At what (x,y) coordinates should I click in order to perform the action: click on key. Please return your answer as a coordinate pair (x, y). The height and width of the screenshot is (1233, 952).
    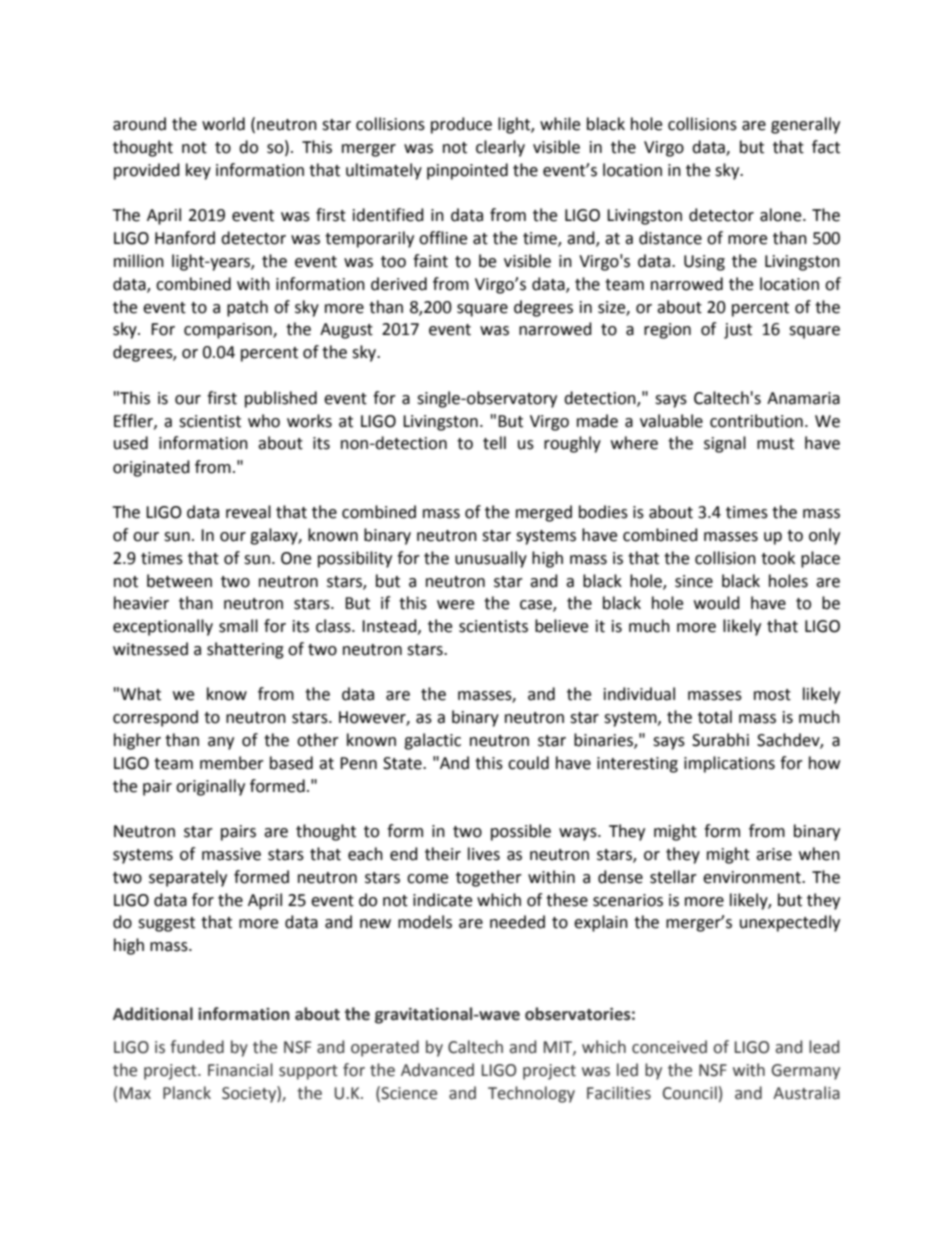
    Looking at the image, I should click on (198, 171).
